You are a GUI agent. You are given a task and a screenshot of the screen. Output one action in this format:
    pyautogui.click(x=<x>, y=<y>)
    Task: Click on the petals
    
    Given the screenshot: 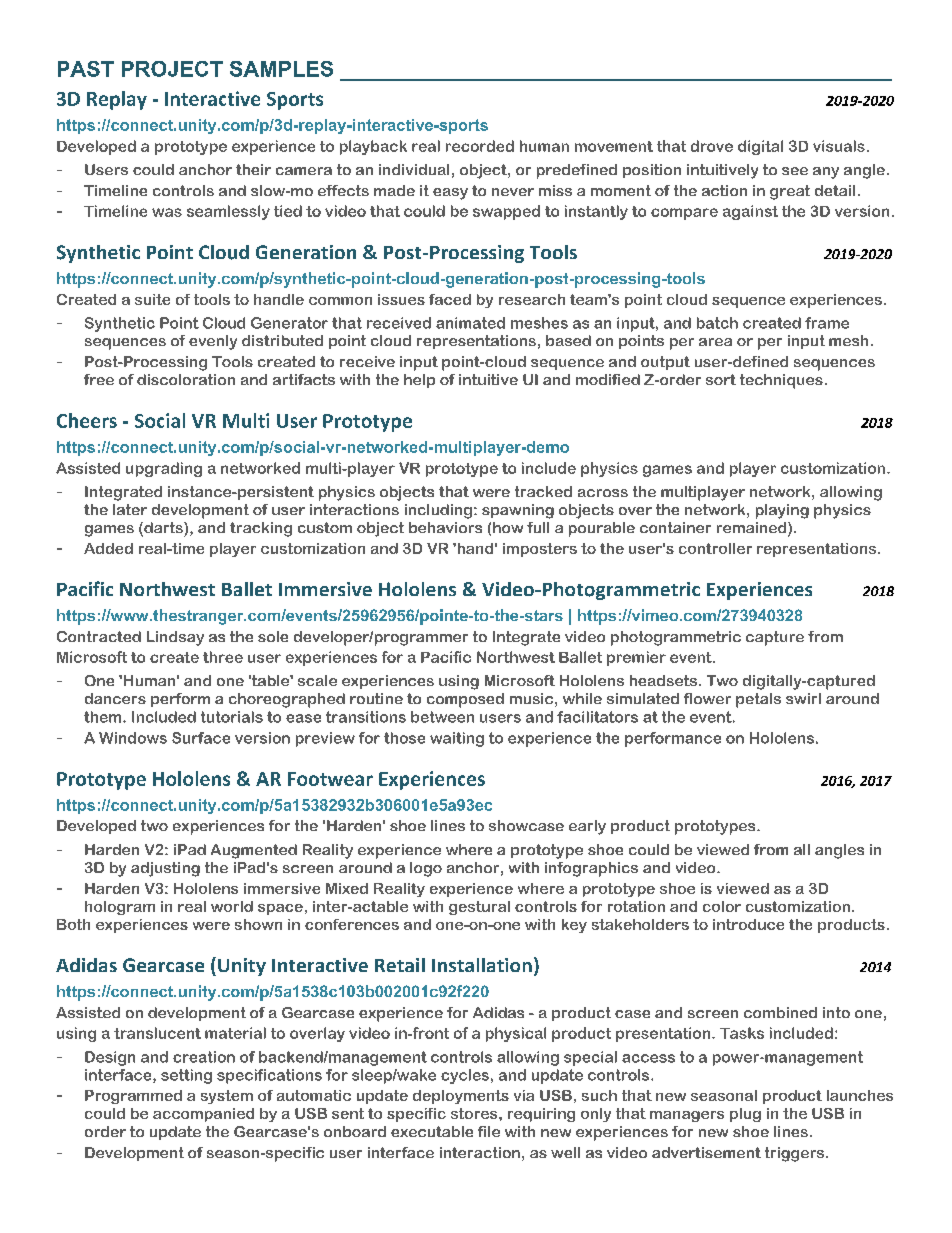 What is the action you would take?
    pyautogui.click(x=758, y=700)
